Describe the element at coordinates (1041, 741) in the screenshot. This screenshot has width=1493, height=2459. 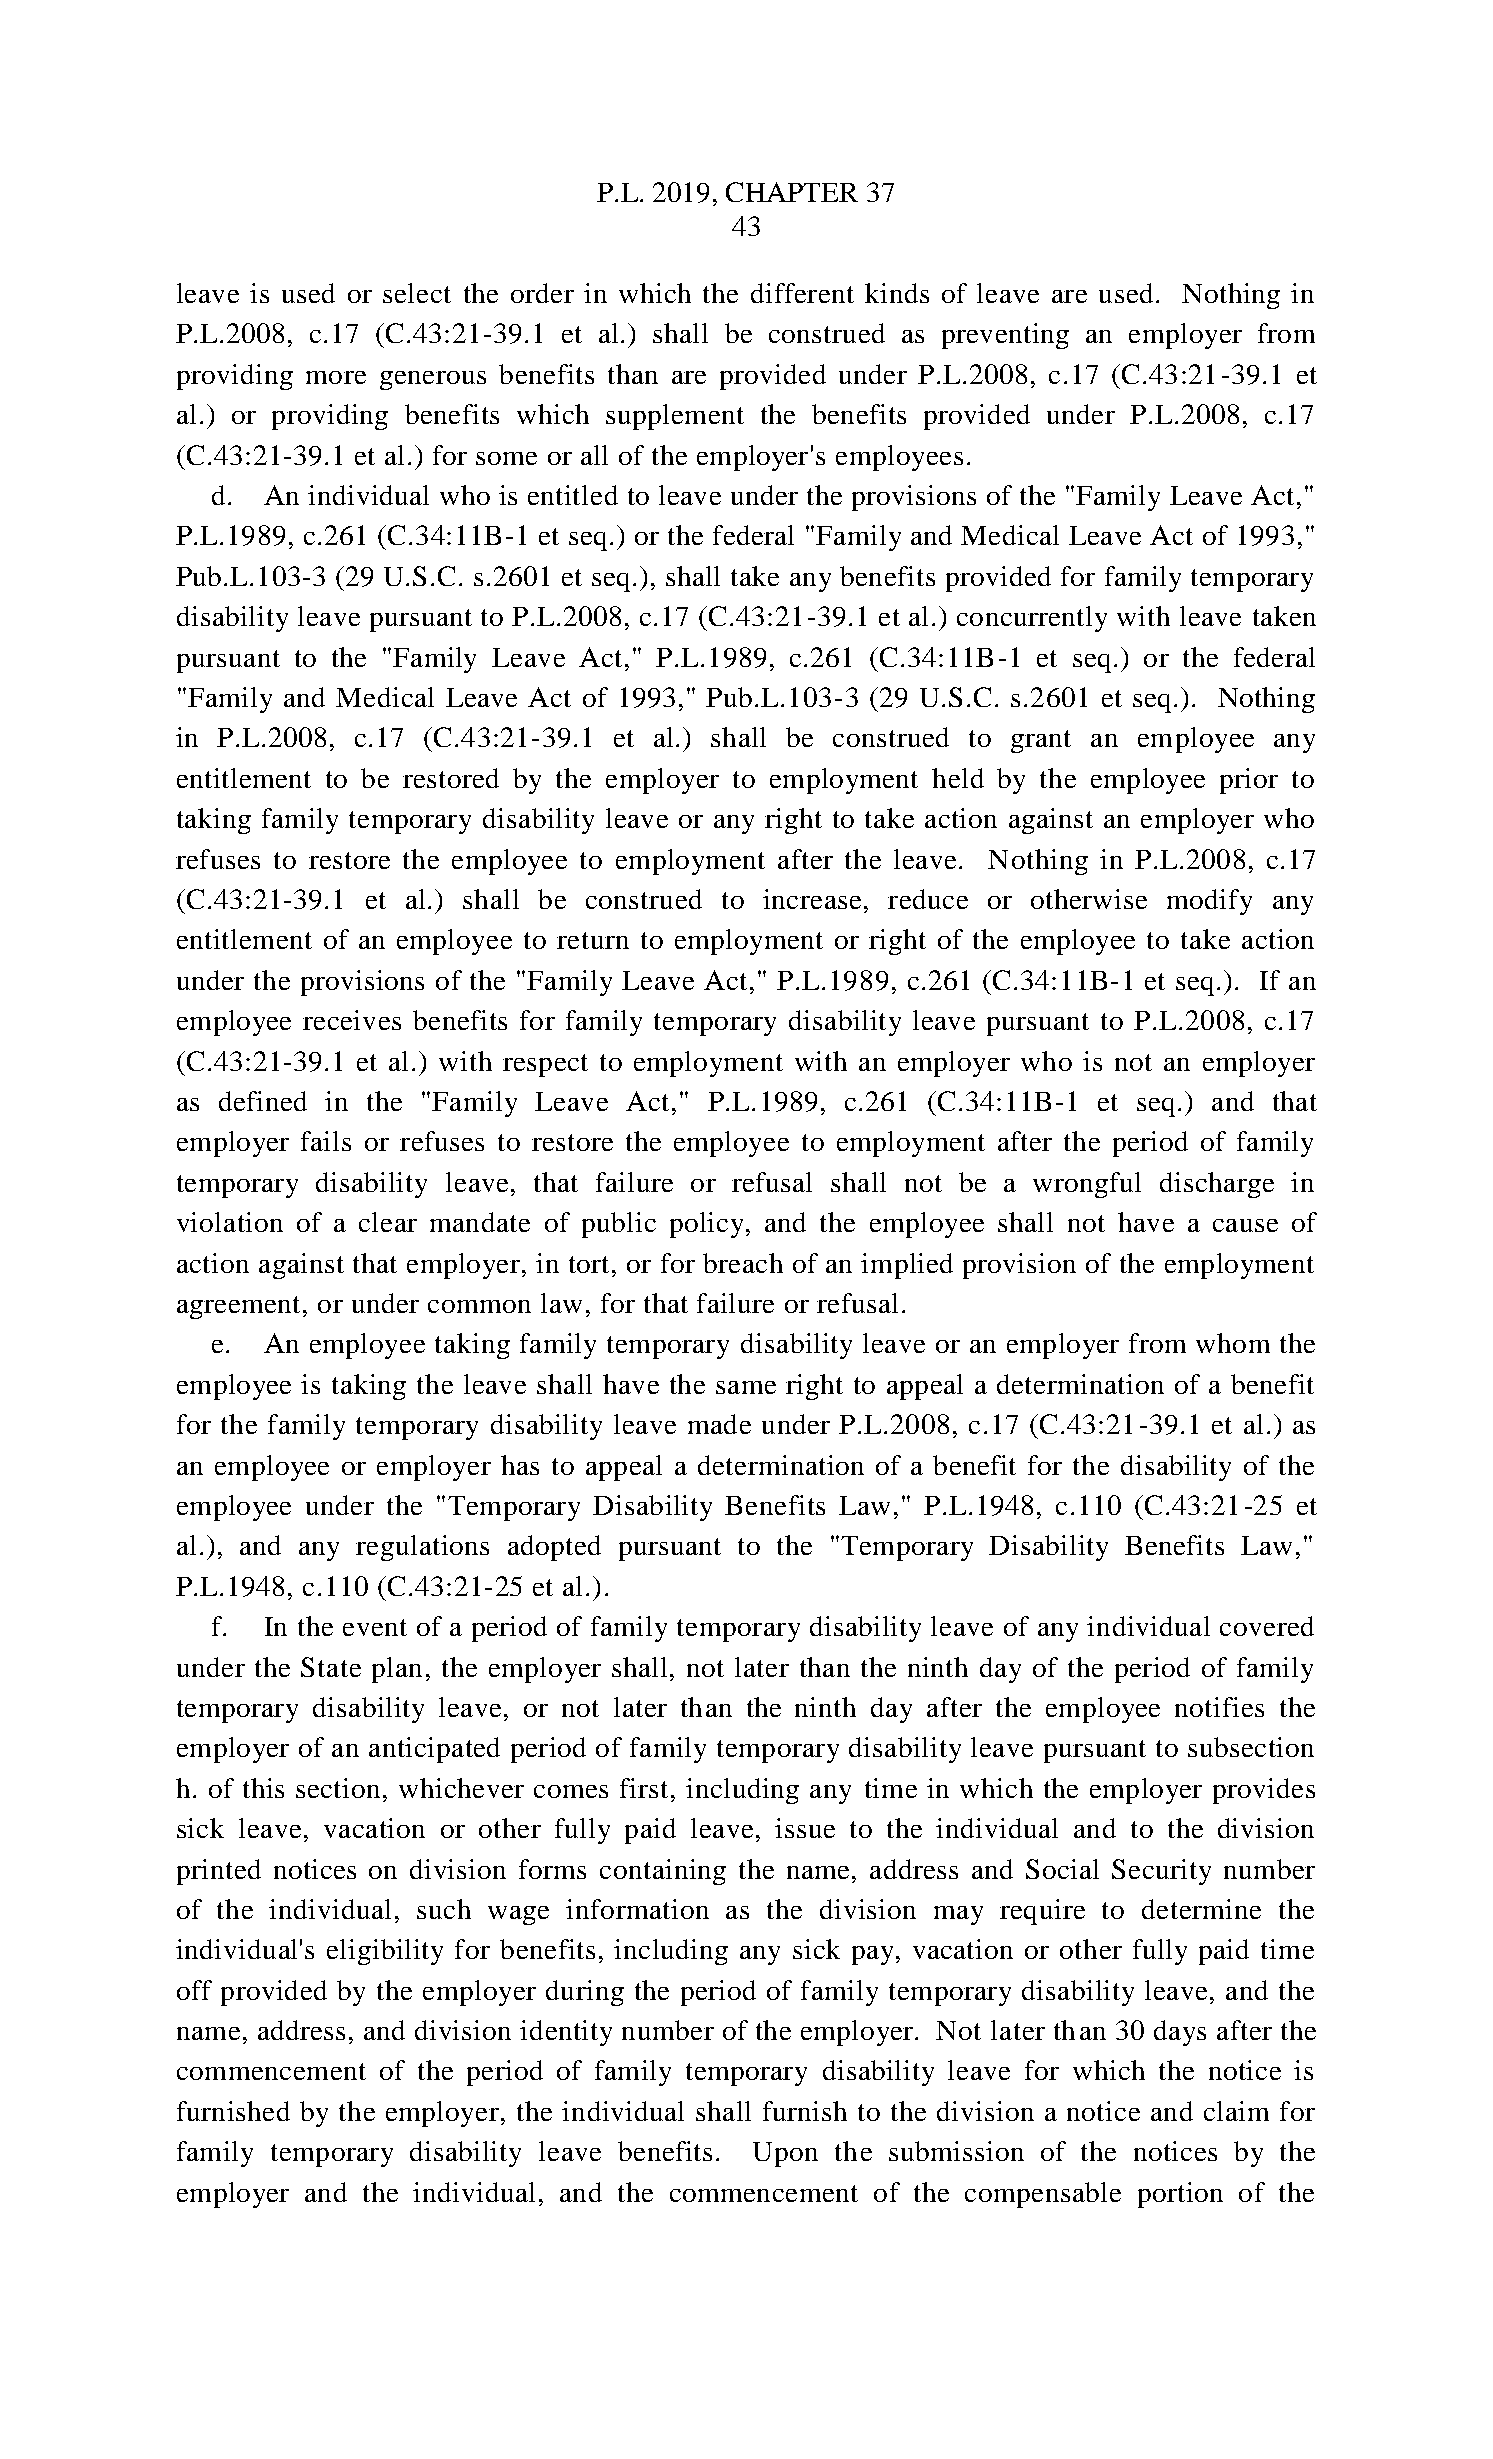
I see `grant` at that location.
